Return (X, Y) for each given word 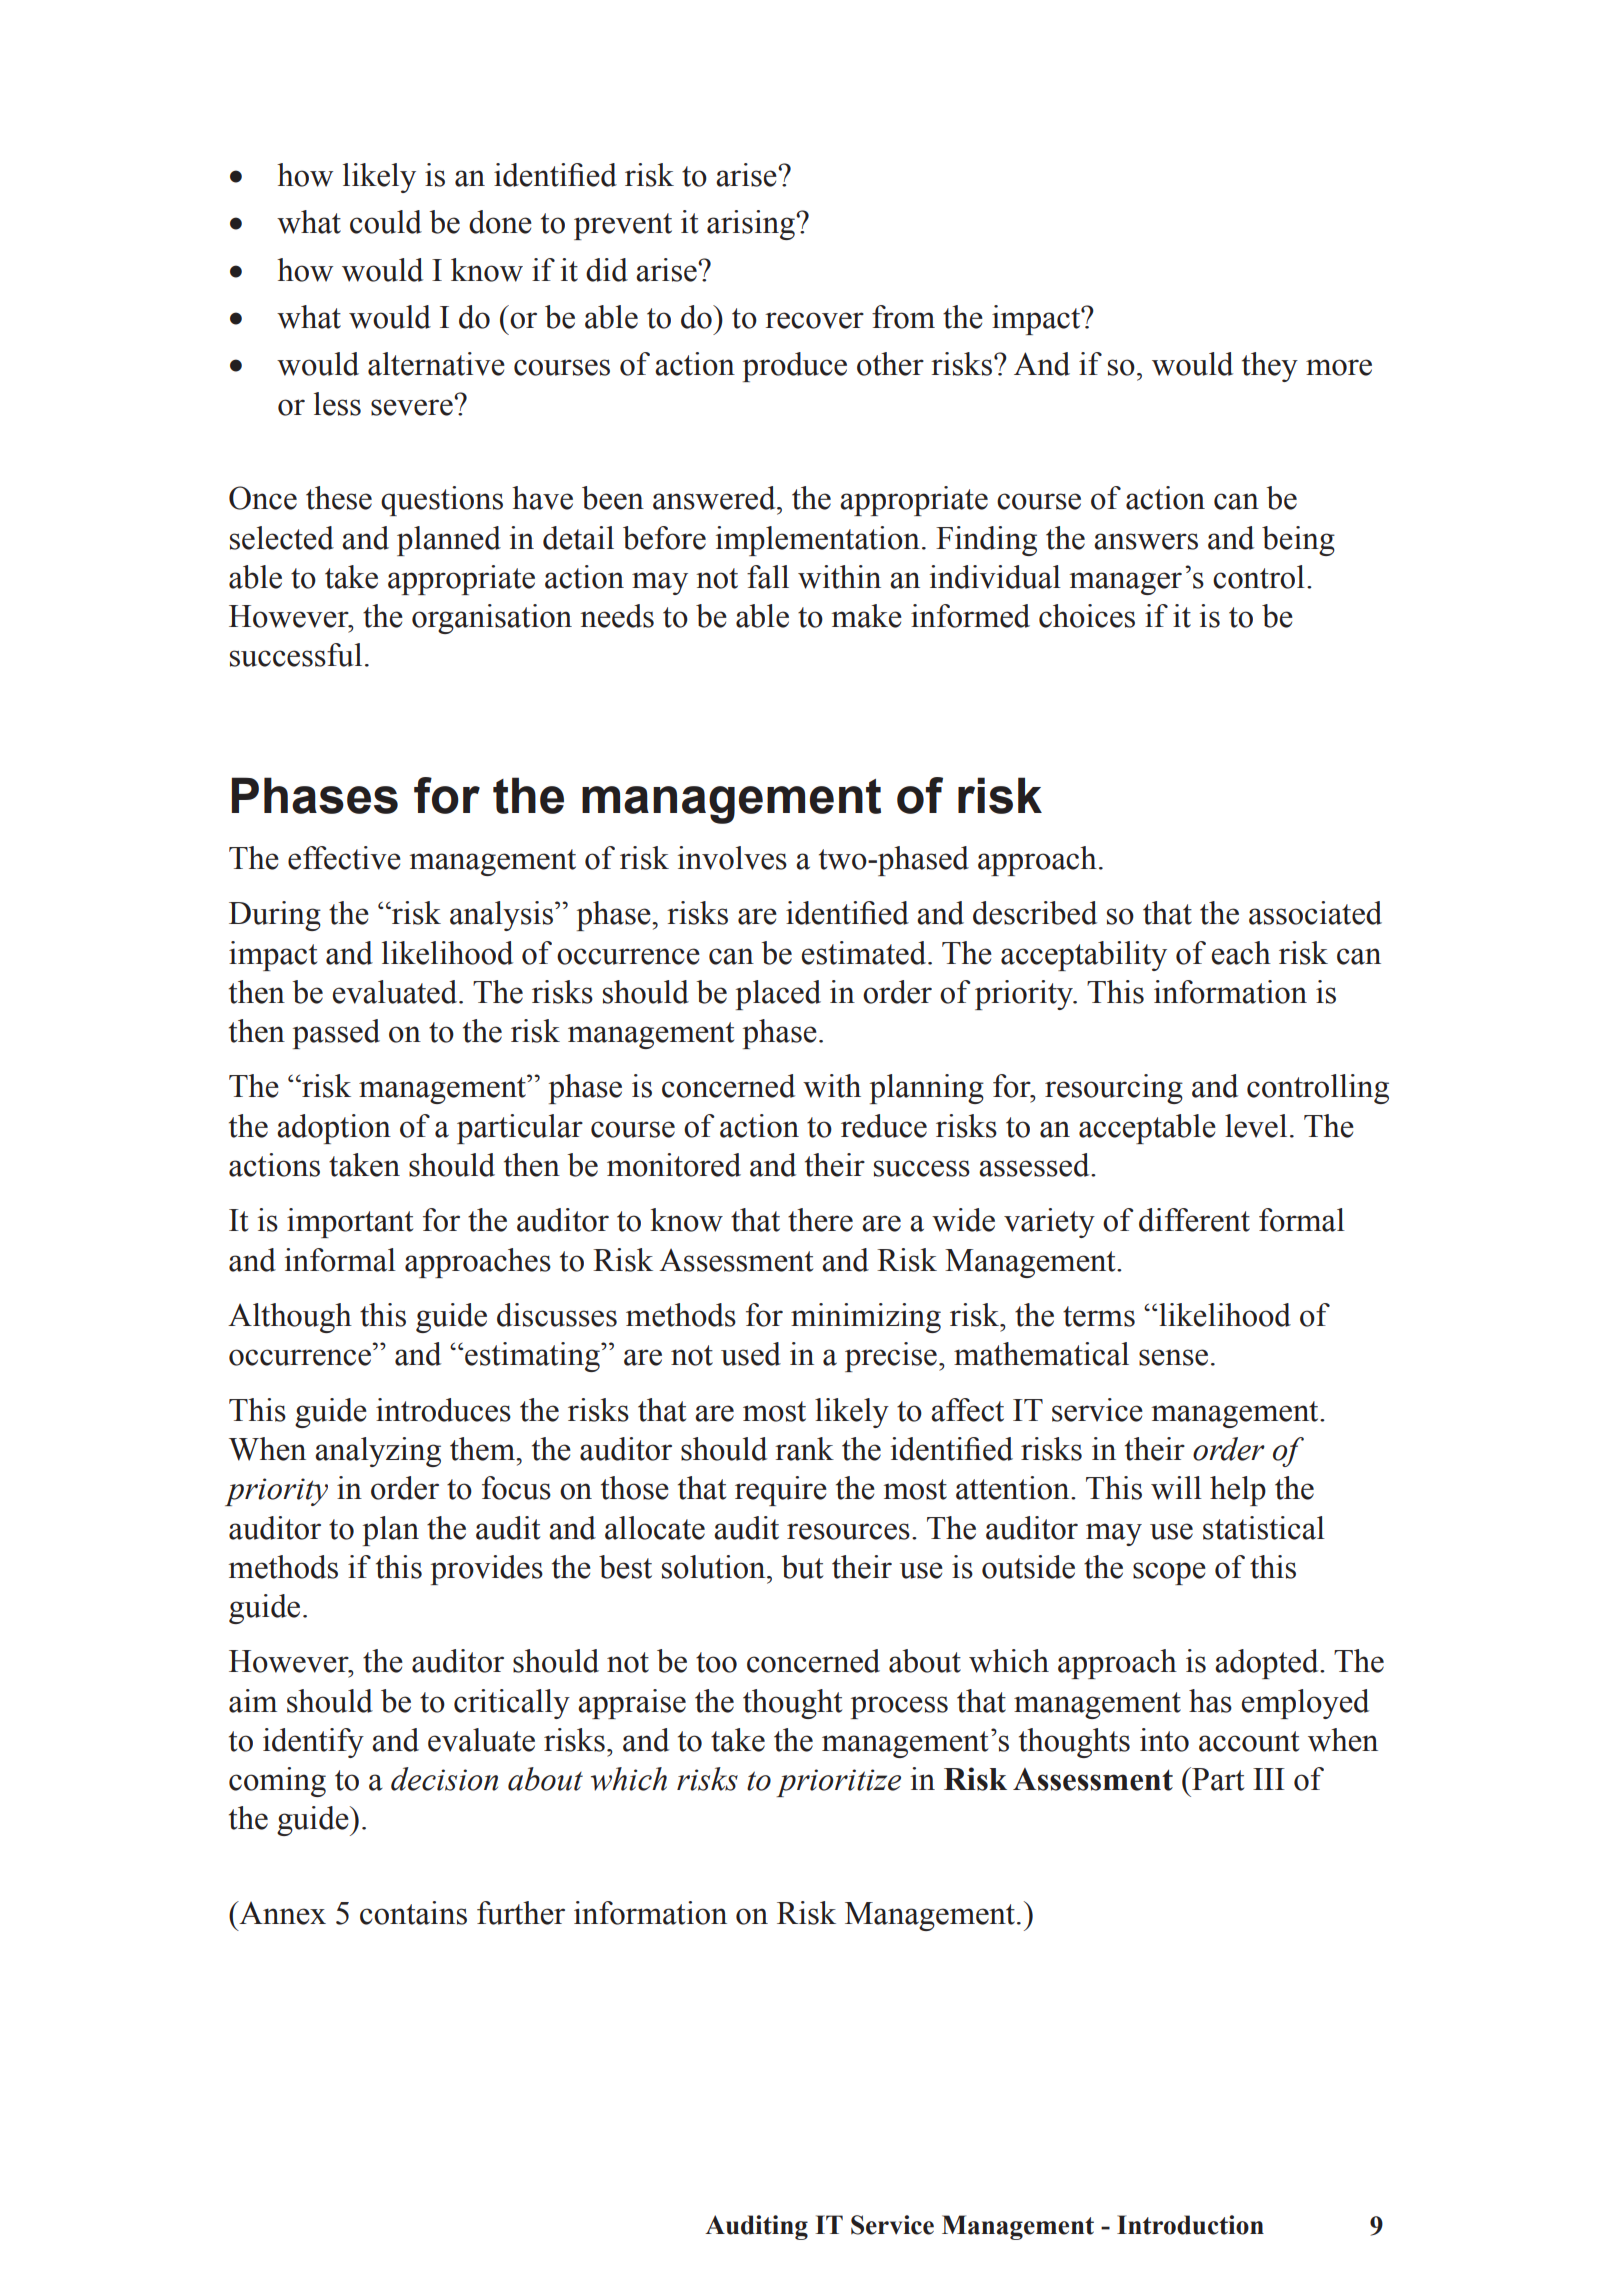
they (1270, 367)
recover (814, 320)
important (350, 1223)
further (521, 1913)
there (820, 1220)
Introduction (1190, 2225)
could (386, 222)
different (1194, 1220)
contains (413, 1913)
